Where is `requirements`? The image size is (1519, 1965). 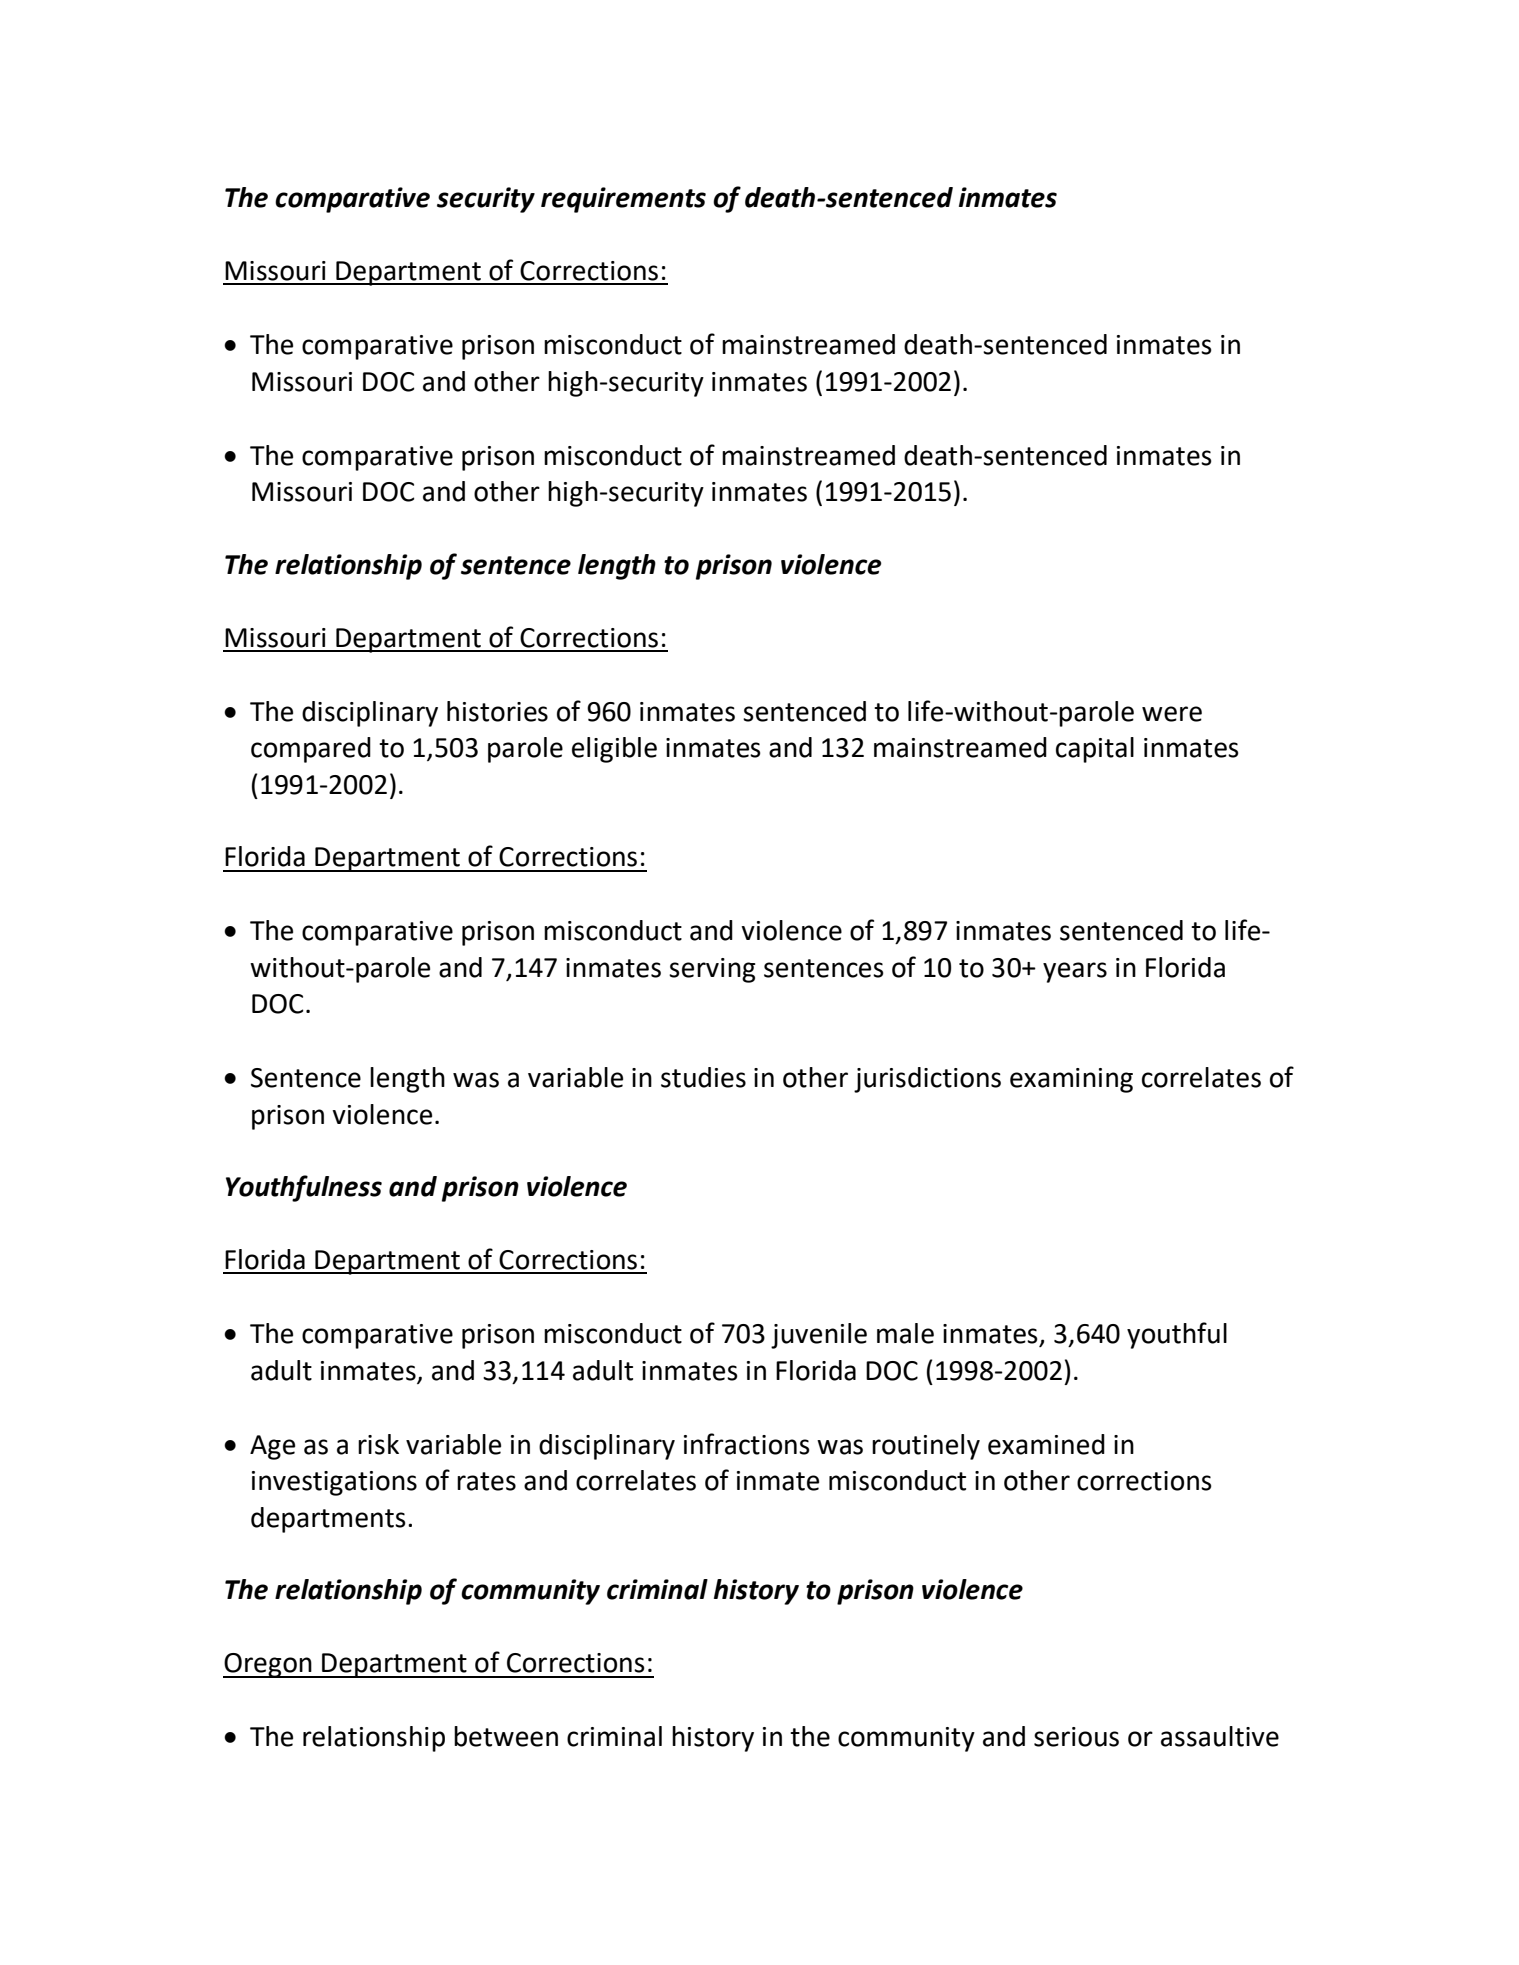 requirements is located at coordinates (623, 200).
